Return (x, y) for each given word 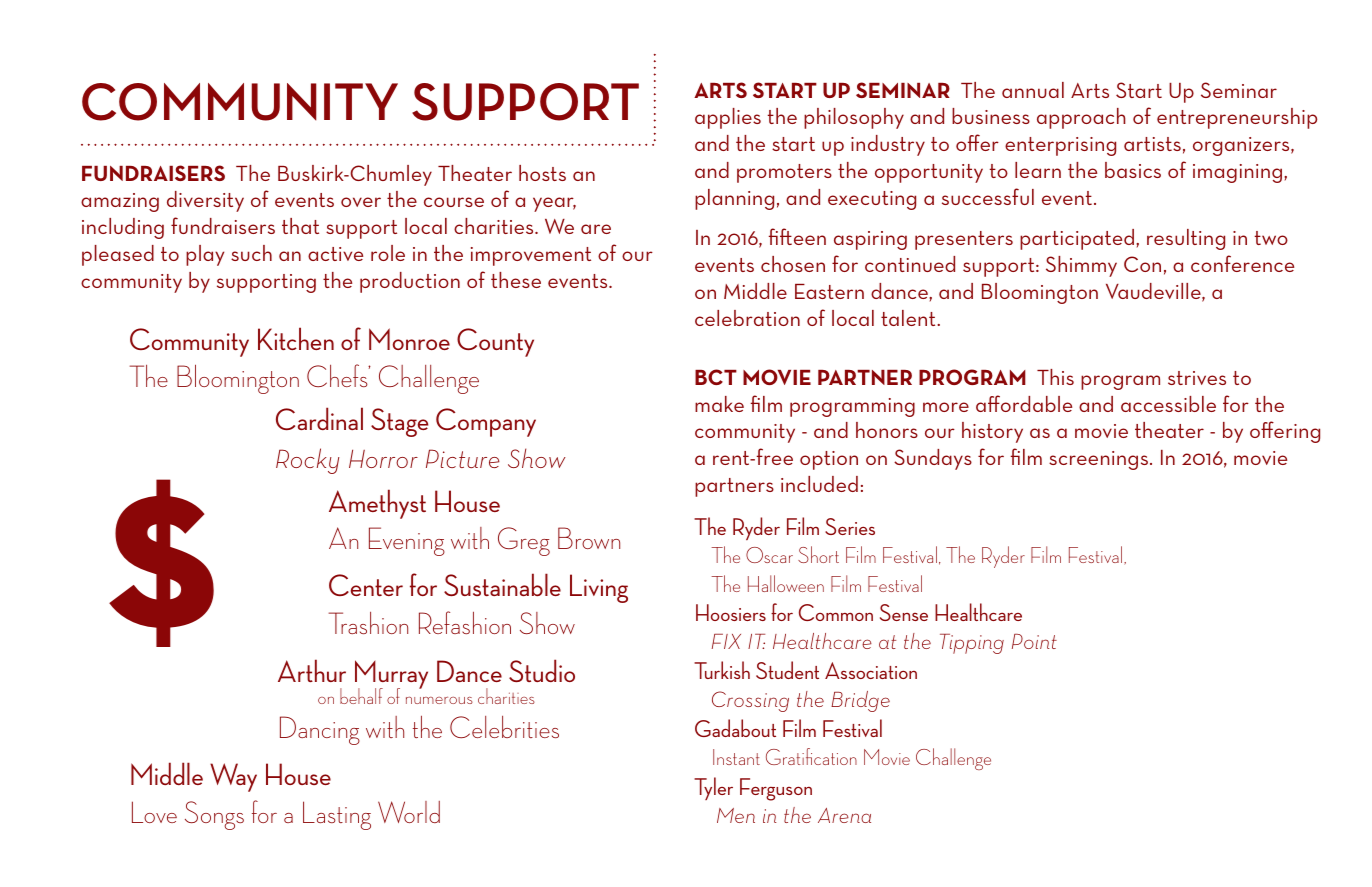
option (829, 460)
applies (728, 118)
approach (1081, 118)
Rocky (307, 461)
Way (233, 777)
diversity (205, 201)
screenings (1098, 460)
